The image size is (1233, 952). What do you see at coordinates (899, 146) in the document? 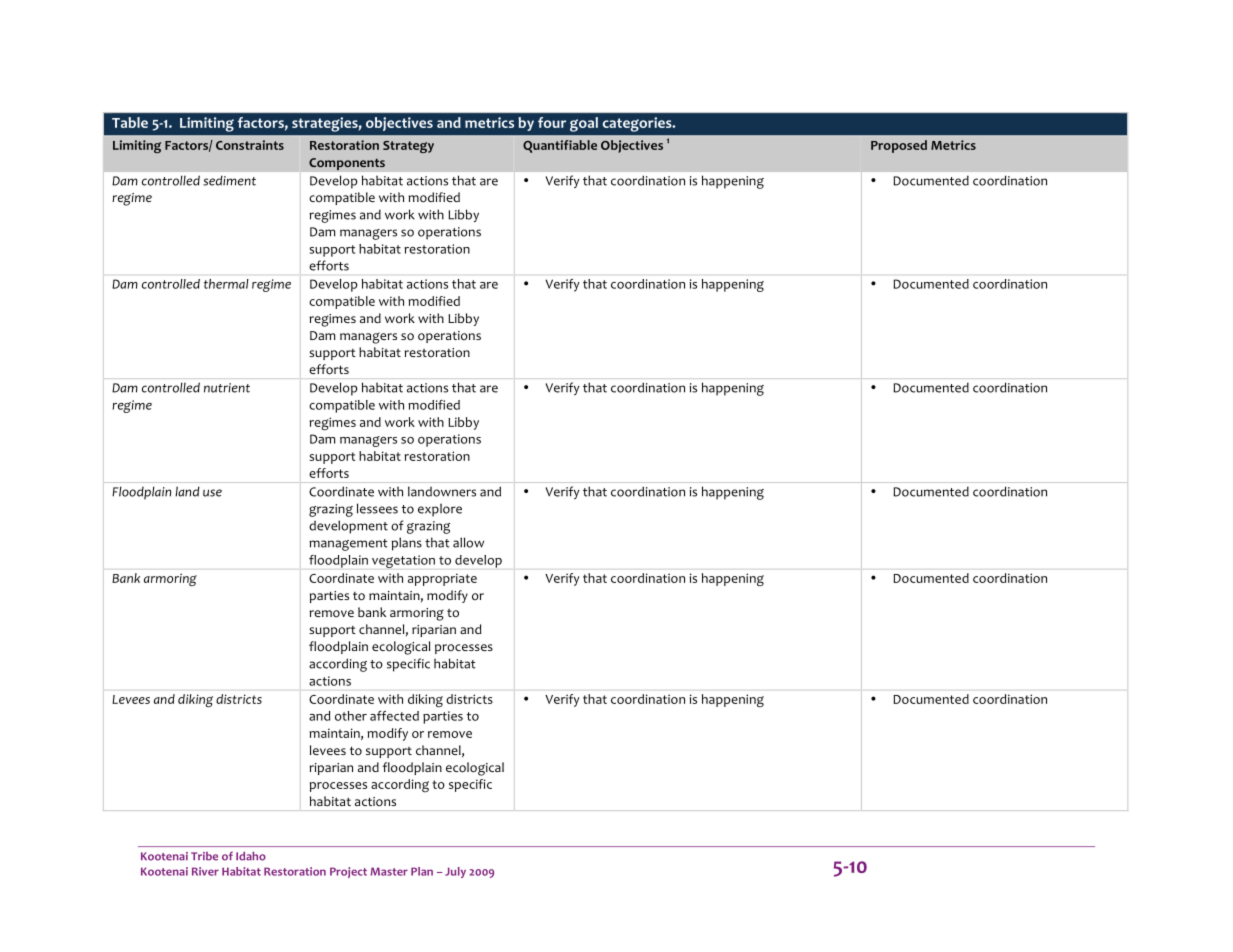
I see `Proposed` at bounding box center [899, 146].
